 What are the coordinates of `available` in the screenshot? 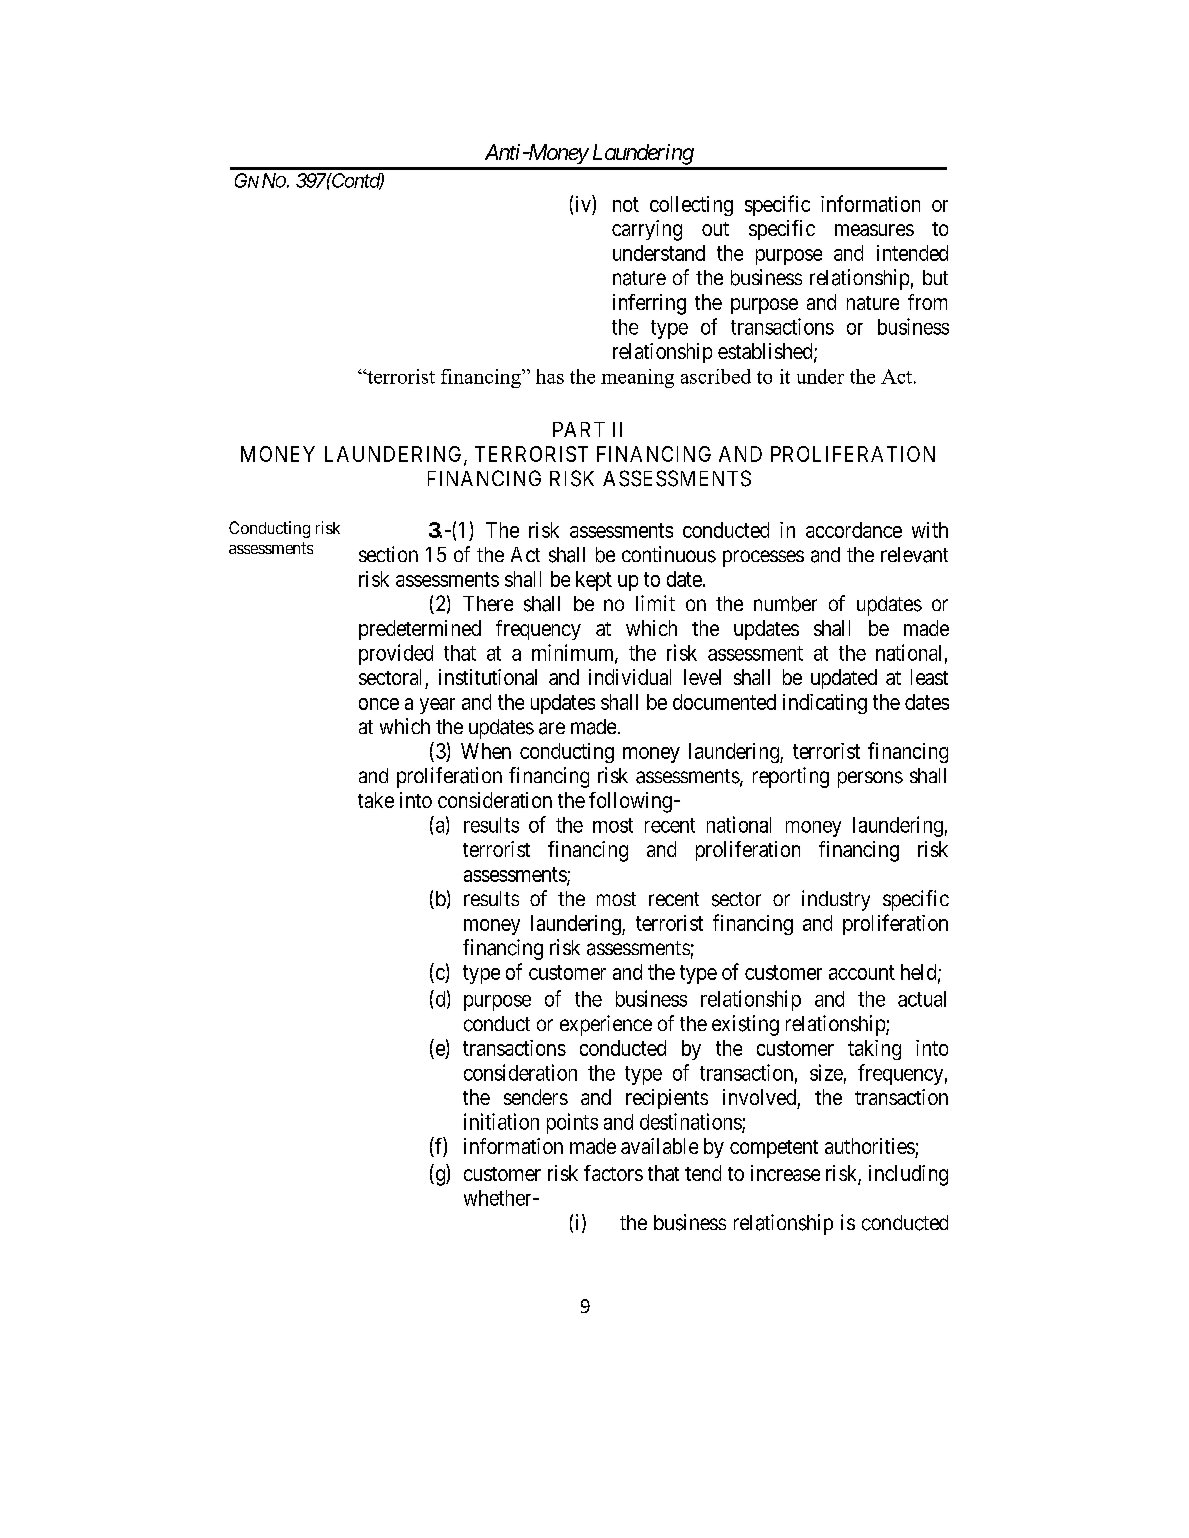 It's located at (659, 1146).
